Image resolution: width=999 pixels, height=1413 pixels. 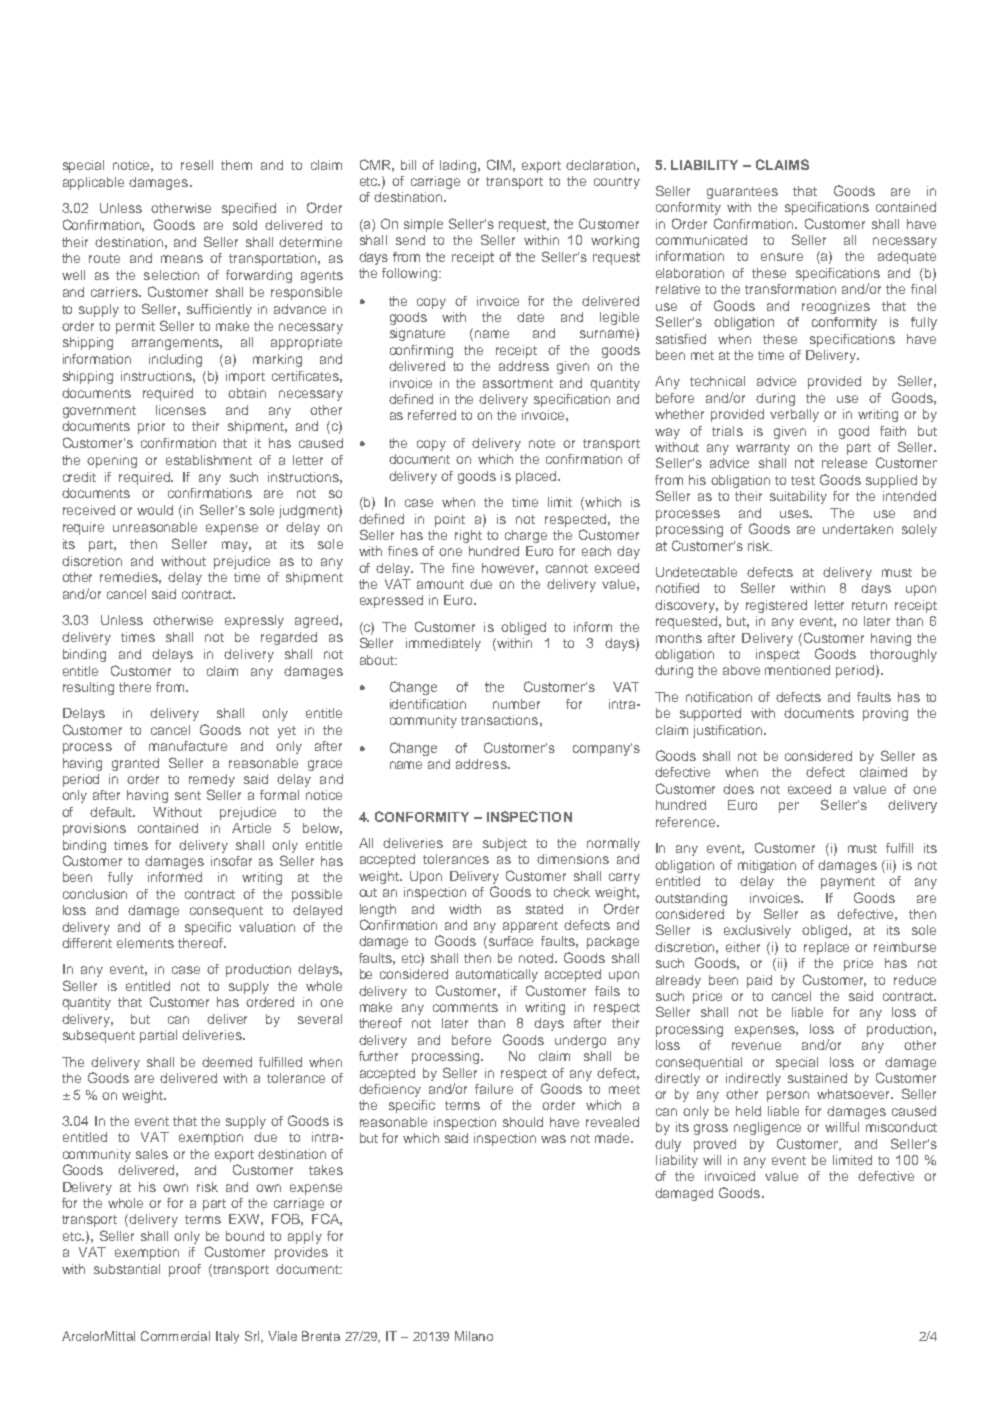 What do you see at coordinates (494, 1089) in the image?
I see `failure` at bounding box center [494, 1089].
